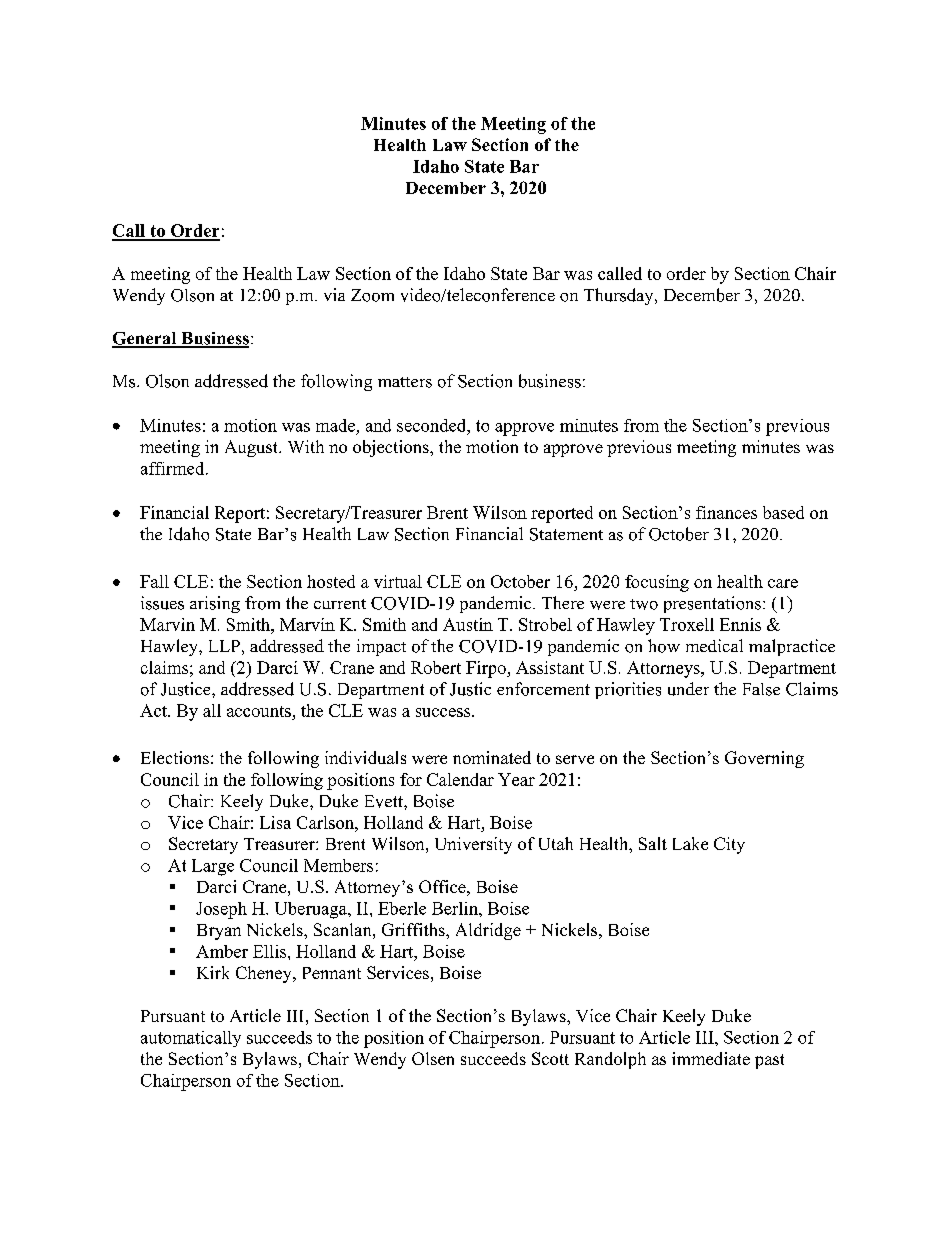 The image size is (952, 1233). What do you see at coordinates (764, 759) in the screenshot?
I see `Governing` at bounding box center [764, 759].
